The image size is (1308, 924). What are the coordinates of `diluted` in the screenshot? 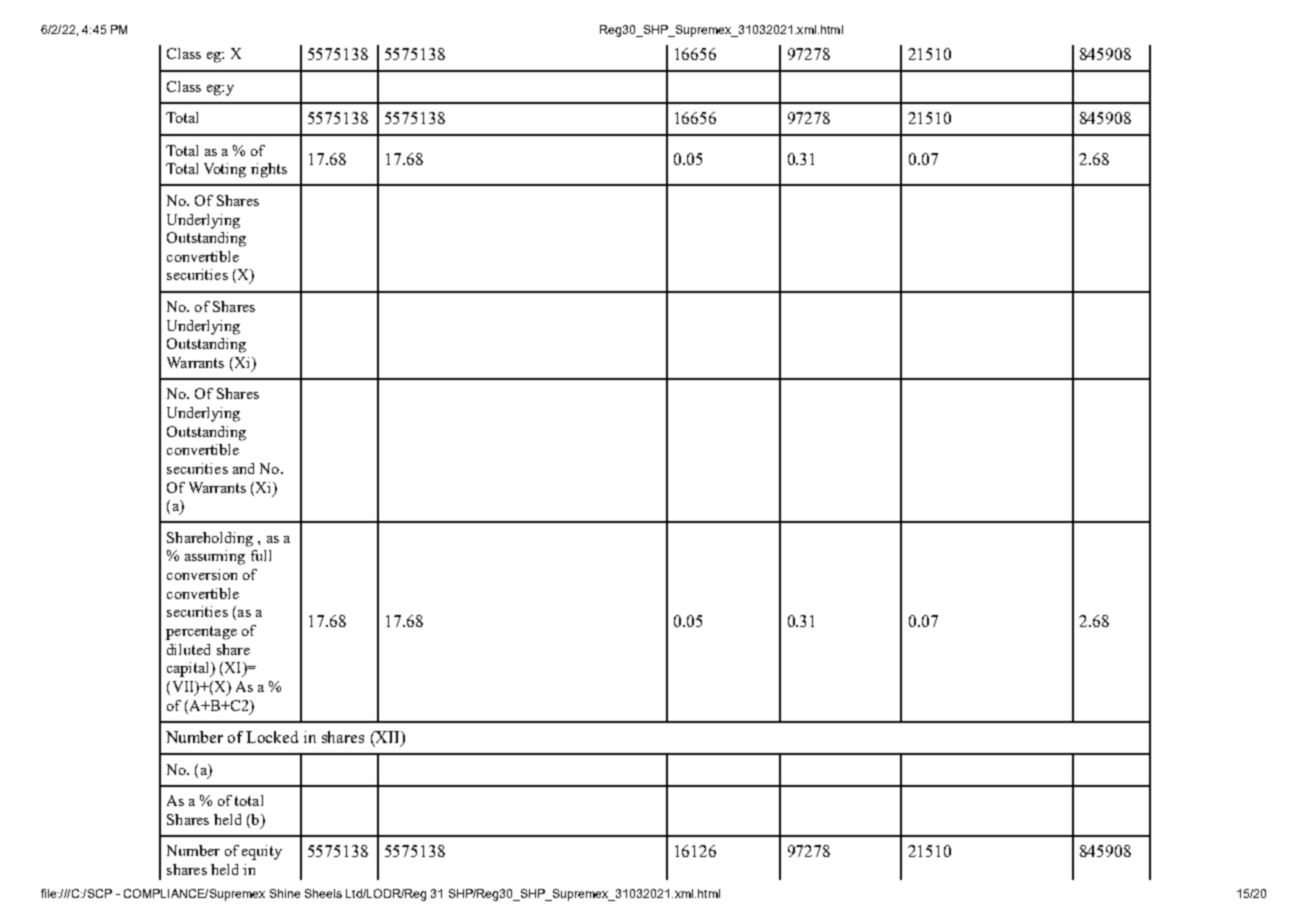 It's located at (188, 649).
